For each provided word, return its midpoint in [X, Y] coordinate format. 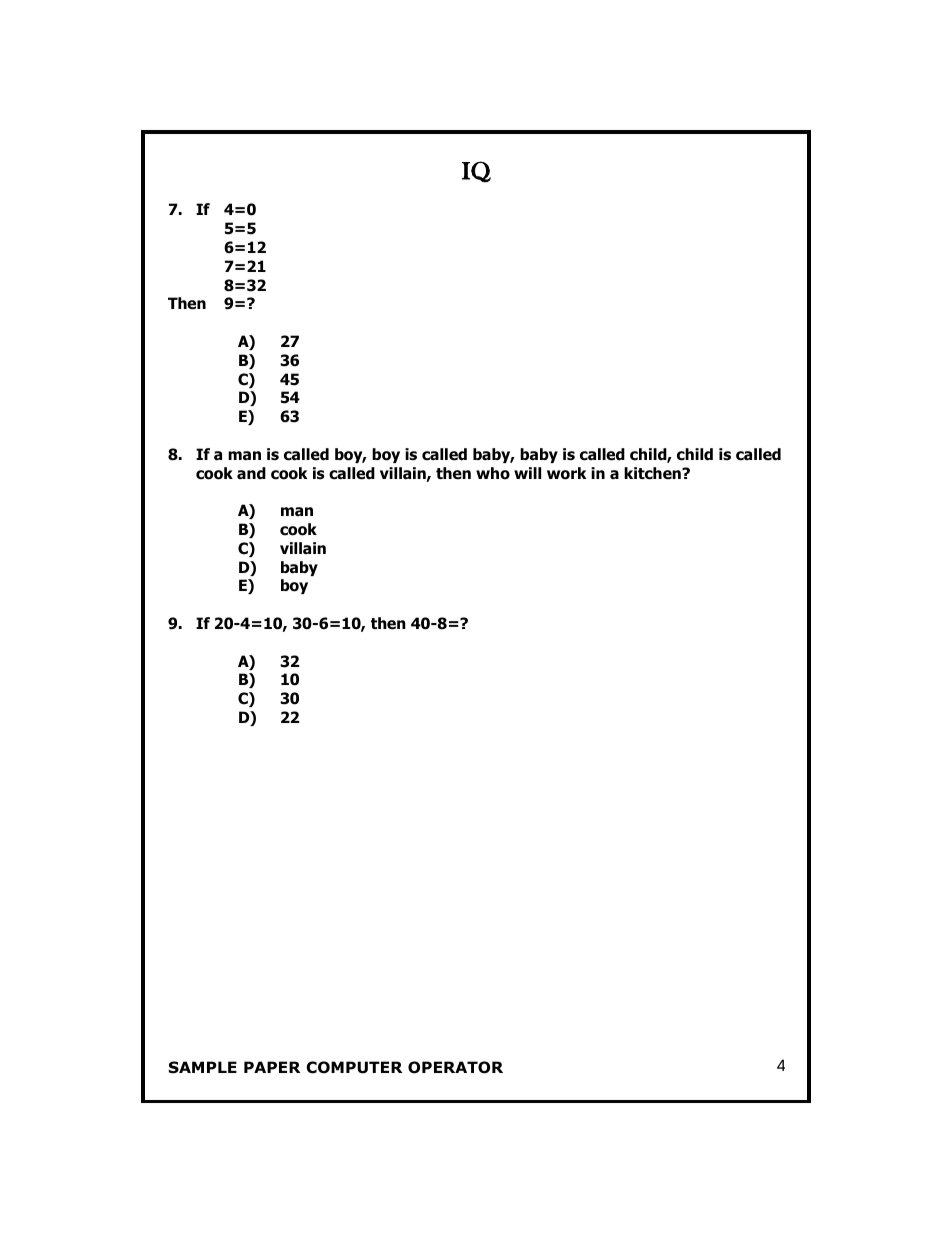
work [567, 473]
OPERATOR [455, 1067]
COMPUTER [354, 1067]
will [527, 473]
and [251, 473]
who [493, 473]
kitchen [653, 473]
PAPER [272, 1067]
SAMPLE [203, 1067]
